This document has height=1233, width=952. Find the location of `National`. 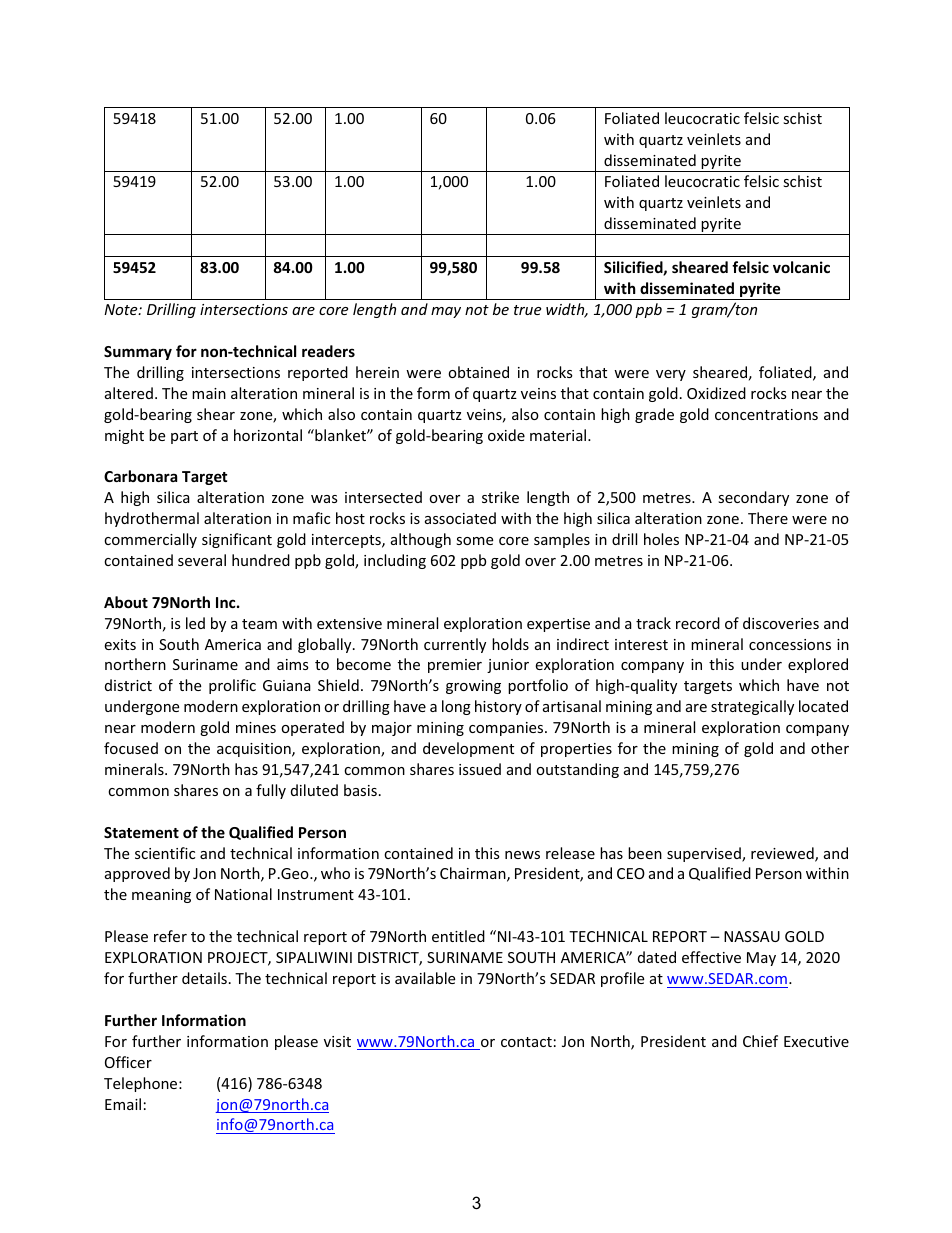

National is located at coordinates (243, 894).
